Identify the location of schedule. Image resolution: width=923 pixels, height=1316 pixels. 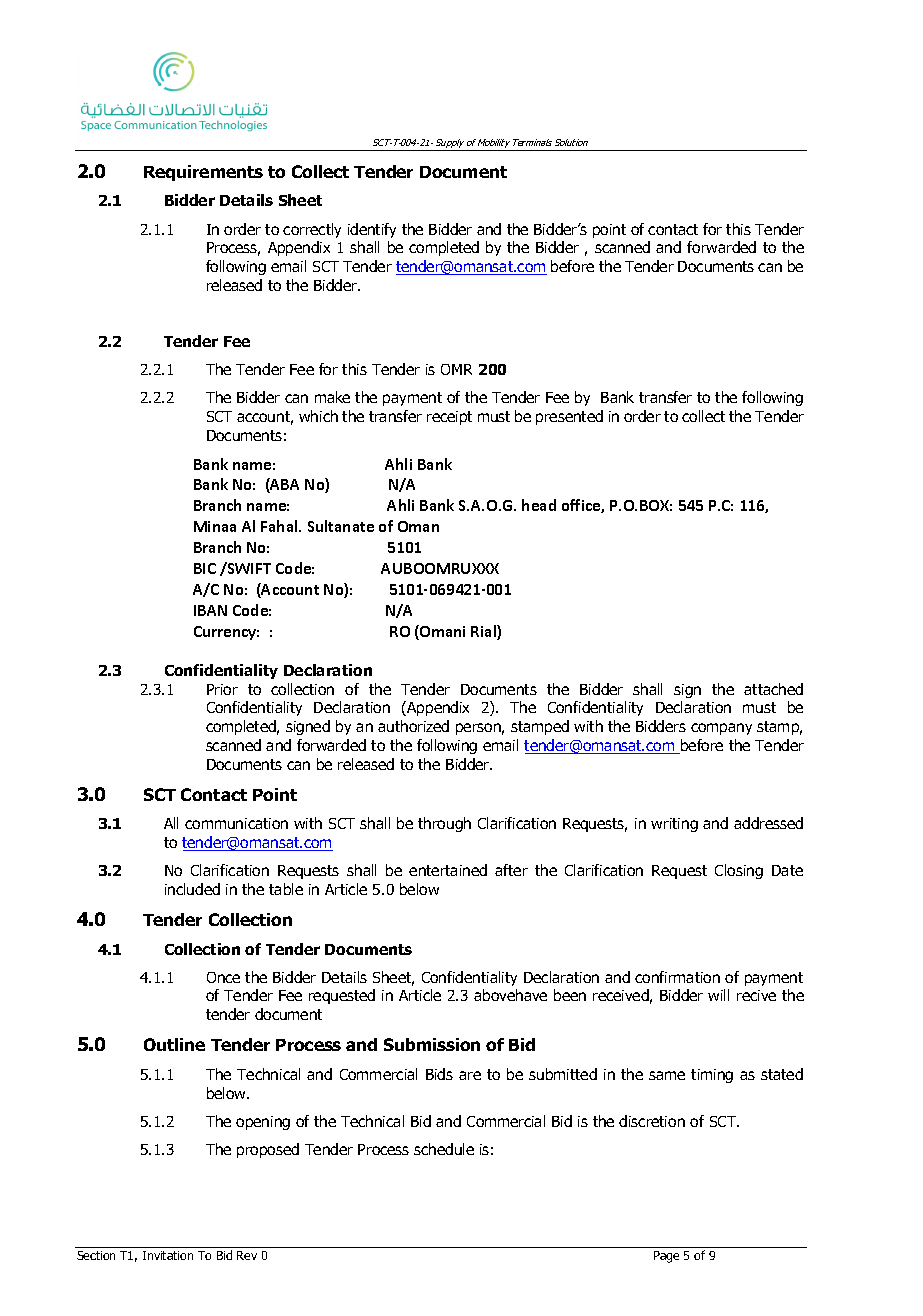
(444, 1149).
